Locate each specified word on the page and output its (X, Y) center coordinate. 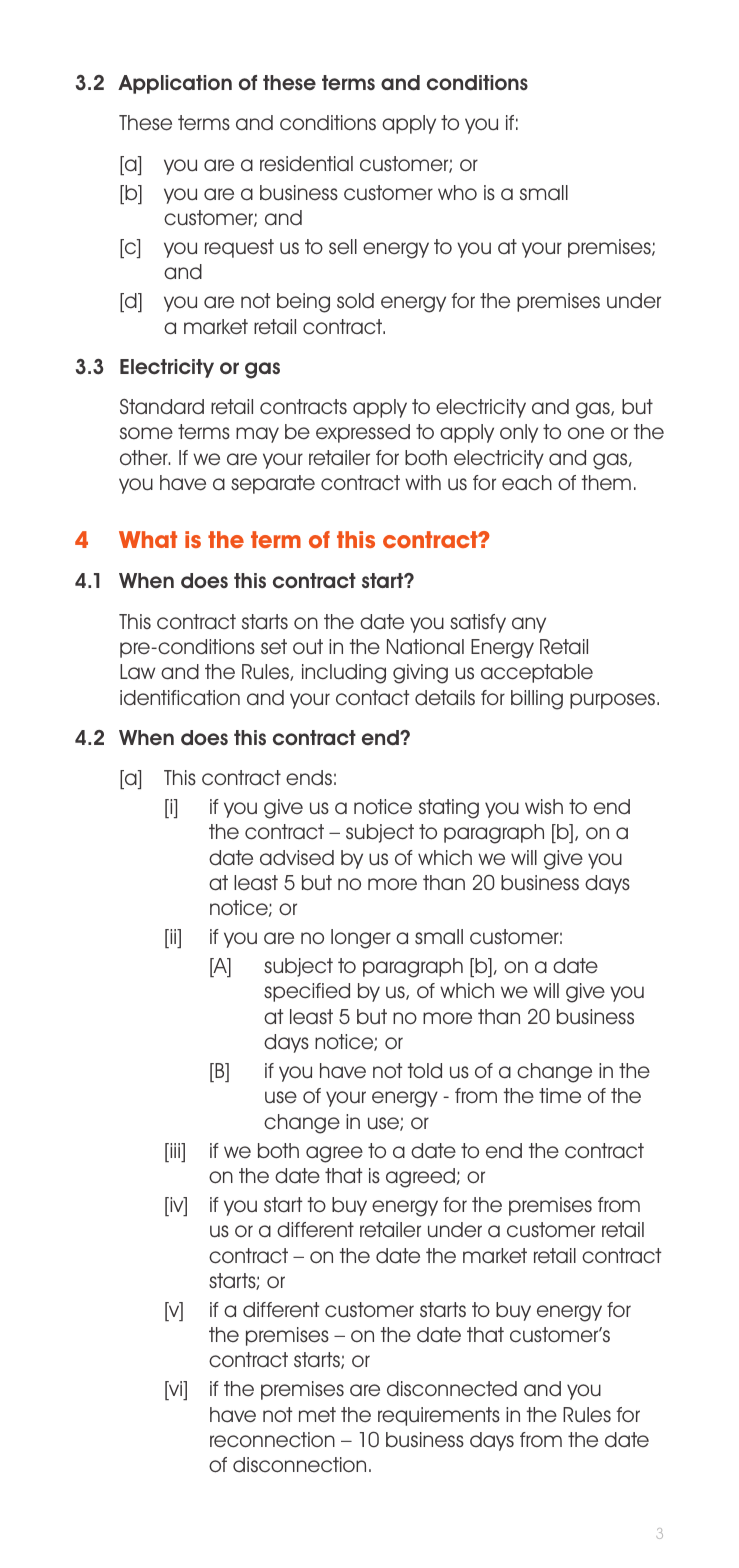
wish (544, 806)
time (560, 1096)
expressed (363, 433)
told (424, 1071)
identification (180, 698)
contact (373, 698)
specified (307, 992)
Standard (162, 407)
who (457, 192)
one (586, 433)
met (317, 1414)
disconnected (452, 1389)
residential (306, 164)
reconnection (272, 1440)
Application (175, 84)
